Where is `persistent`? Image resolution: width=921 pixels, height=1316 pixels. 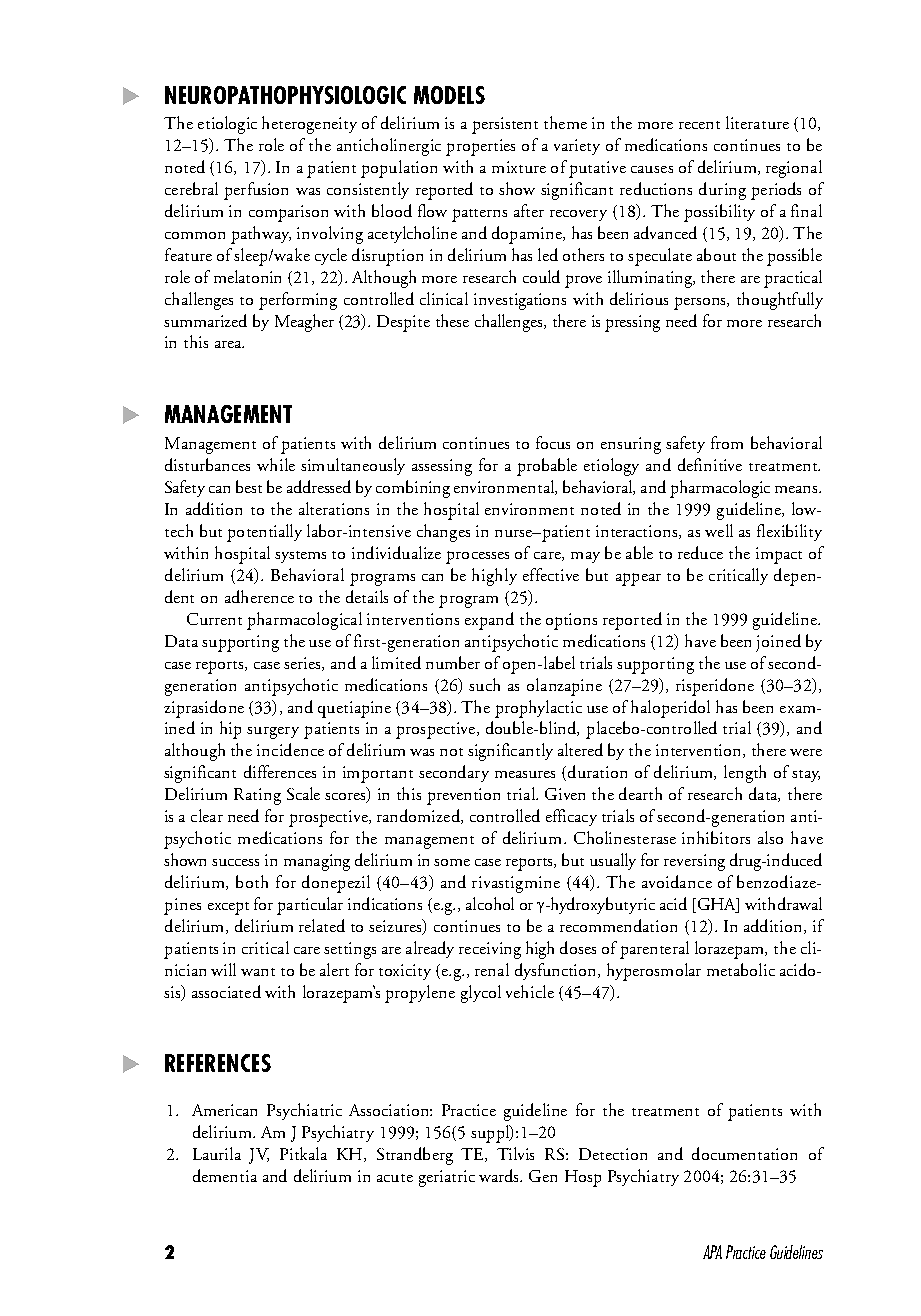 persistent is located at coordinates (505, 125).
